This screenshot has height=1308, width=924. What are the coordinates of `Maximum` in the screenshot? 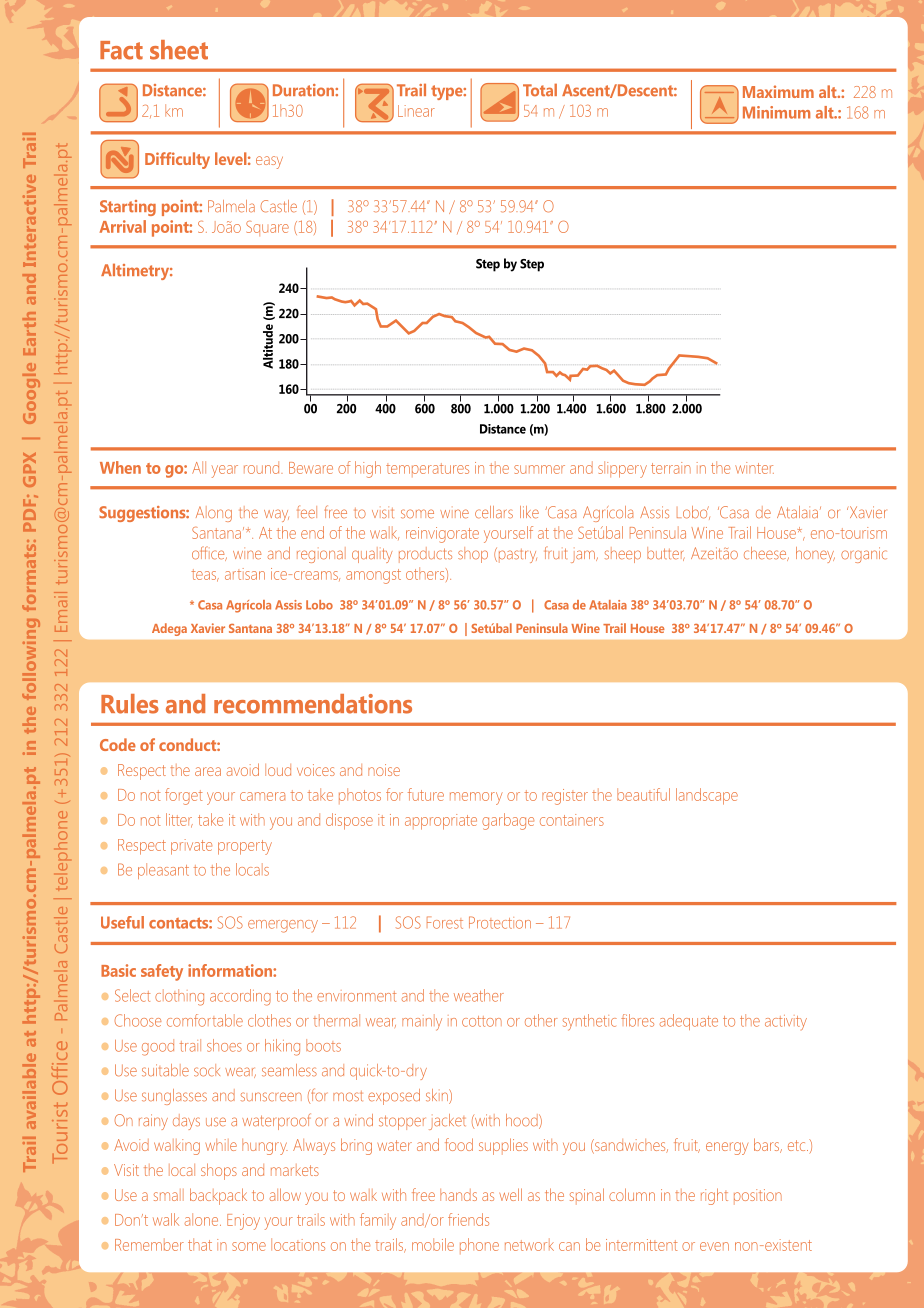 It's located at (778, 91).
